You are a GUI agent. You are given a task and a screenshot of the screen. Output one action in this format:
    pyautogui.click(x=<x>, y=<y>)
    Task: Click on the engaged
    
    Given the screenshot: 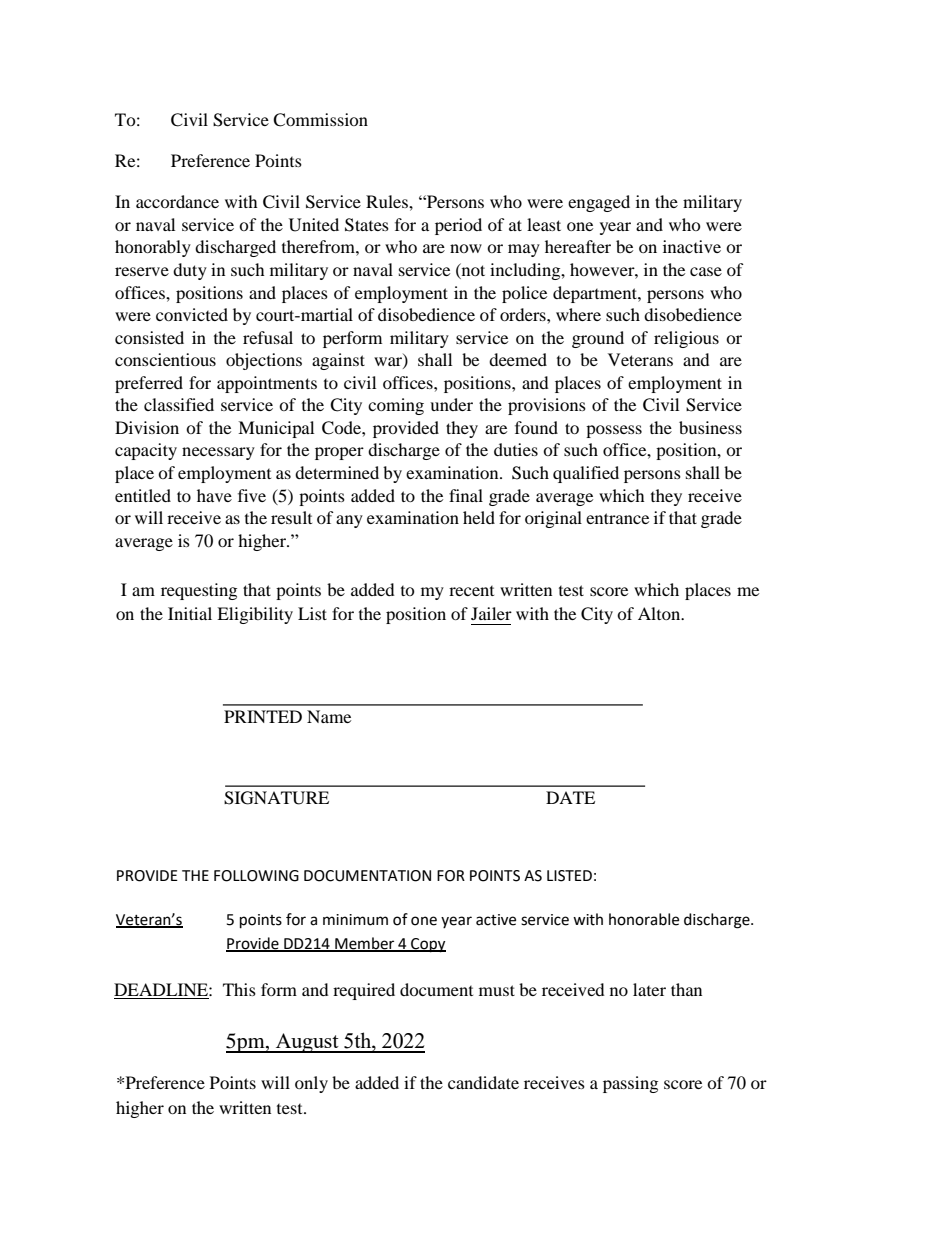 What is the action you would take?
    pyautogui.click(x=599, y=203)
